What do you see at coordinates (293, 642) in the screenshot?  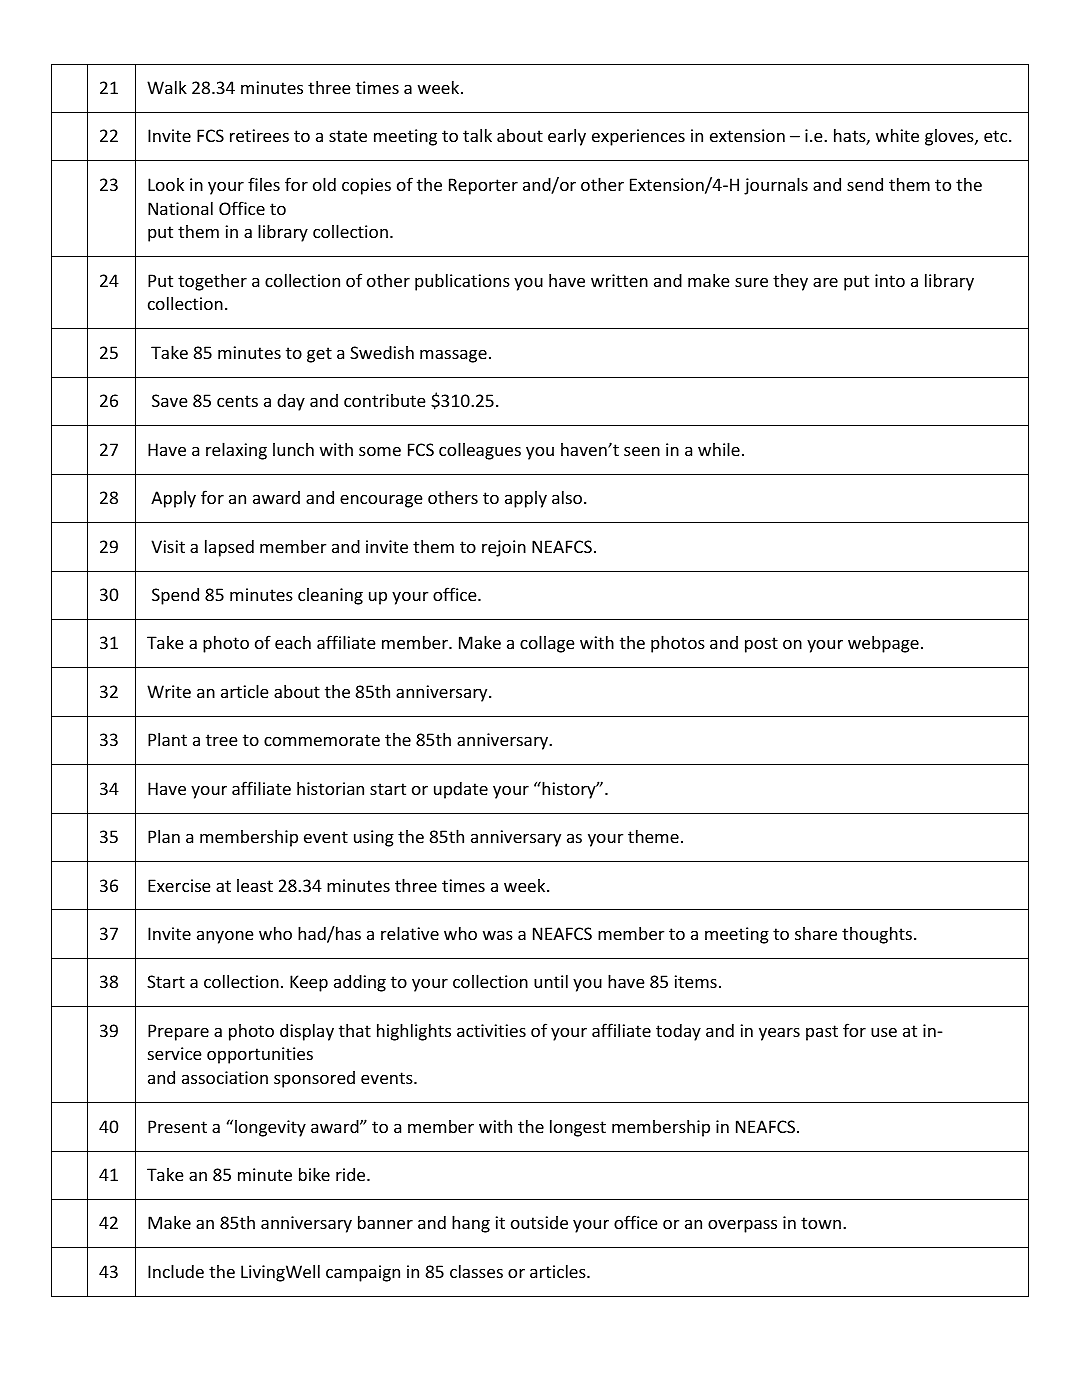 I see `each` at bounding box center [293, 642].
